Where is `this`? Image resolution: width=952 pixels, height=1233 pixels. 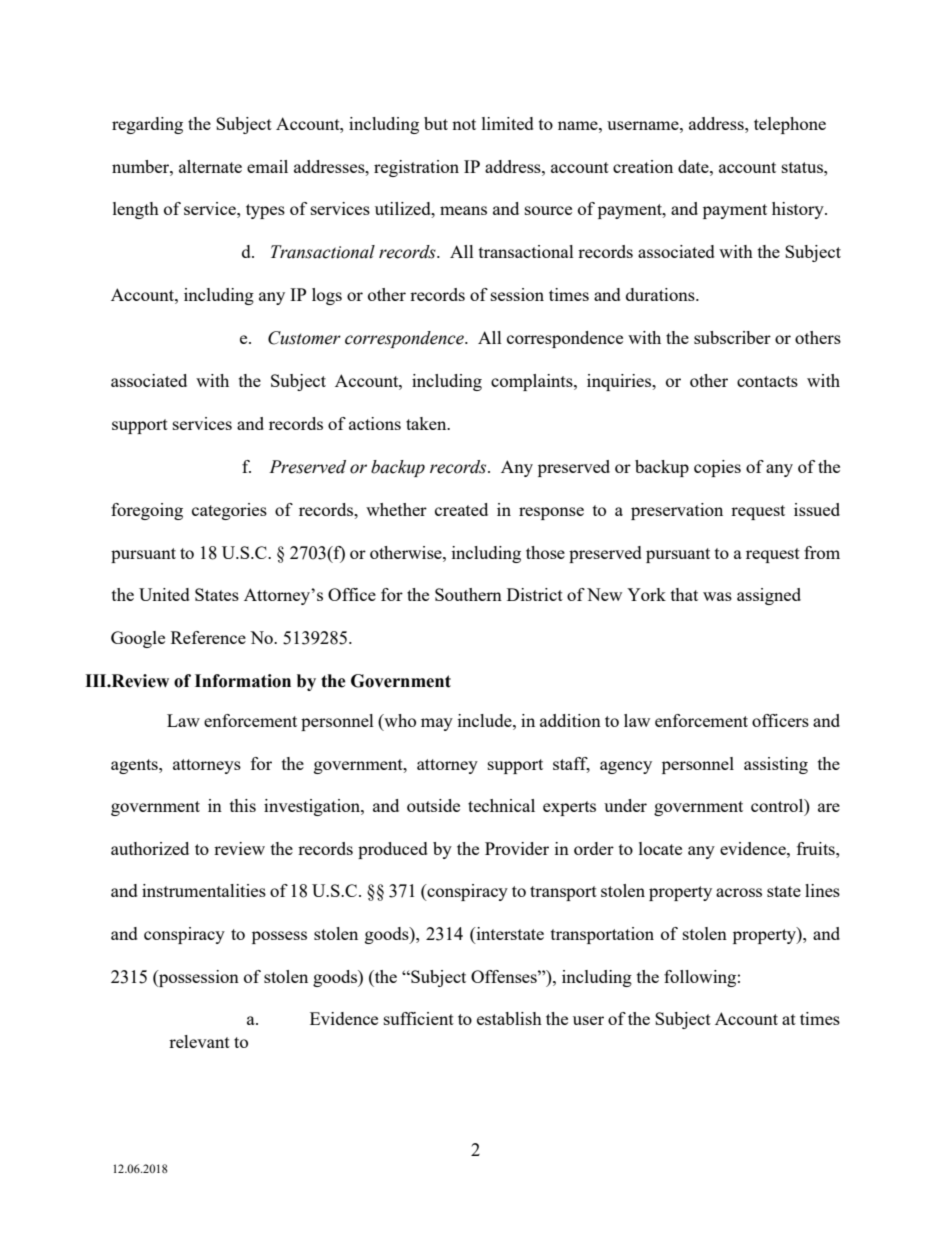
this is located at coordinates (243, 805).
